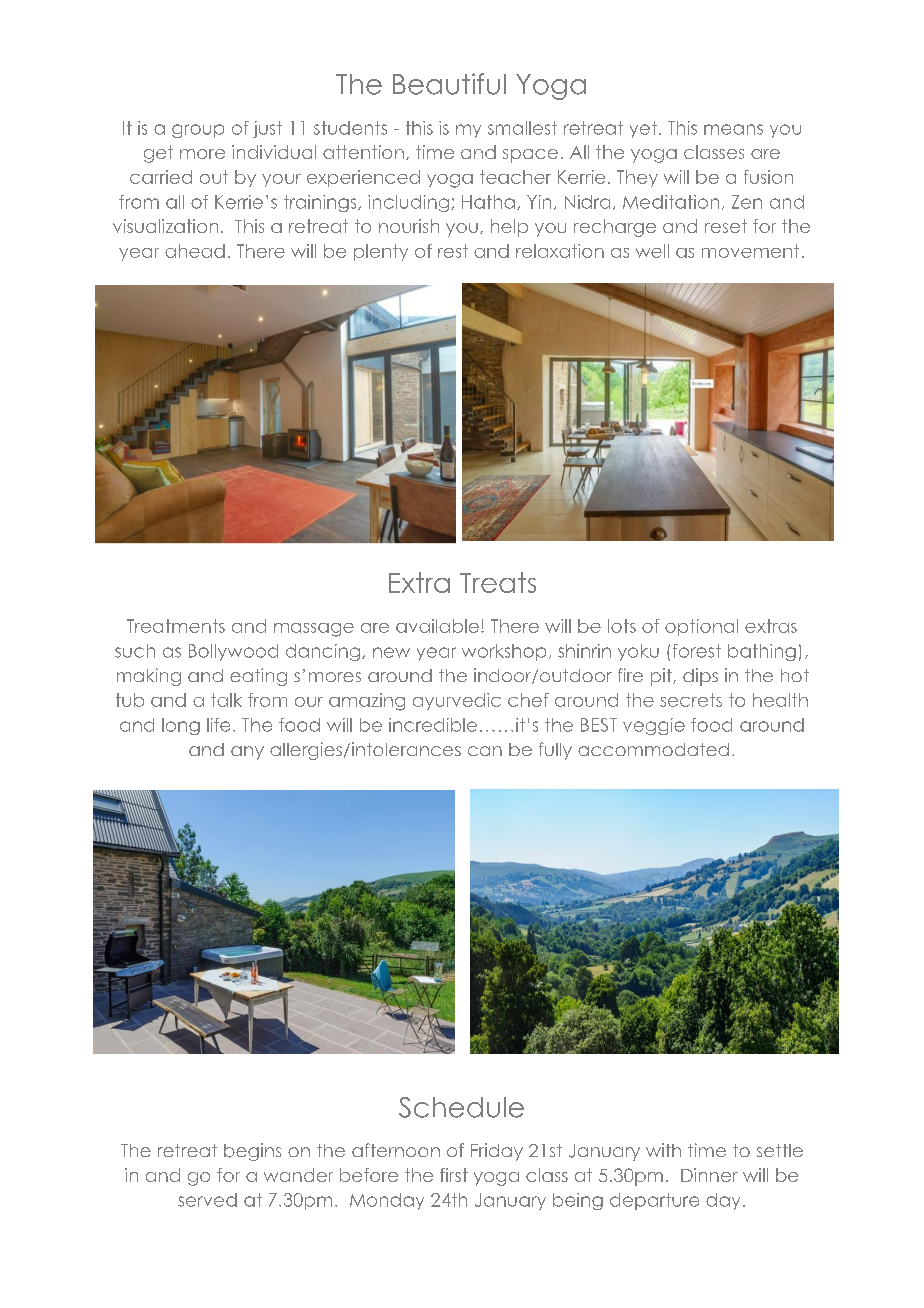 This screenshot has height=1308, width=924. What do you see at coordinates (449, 84) in the screenshot?
I see `Beautiful` at bounding box center [449, 84].
